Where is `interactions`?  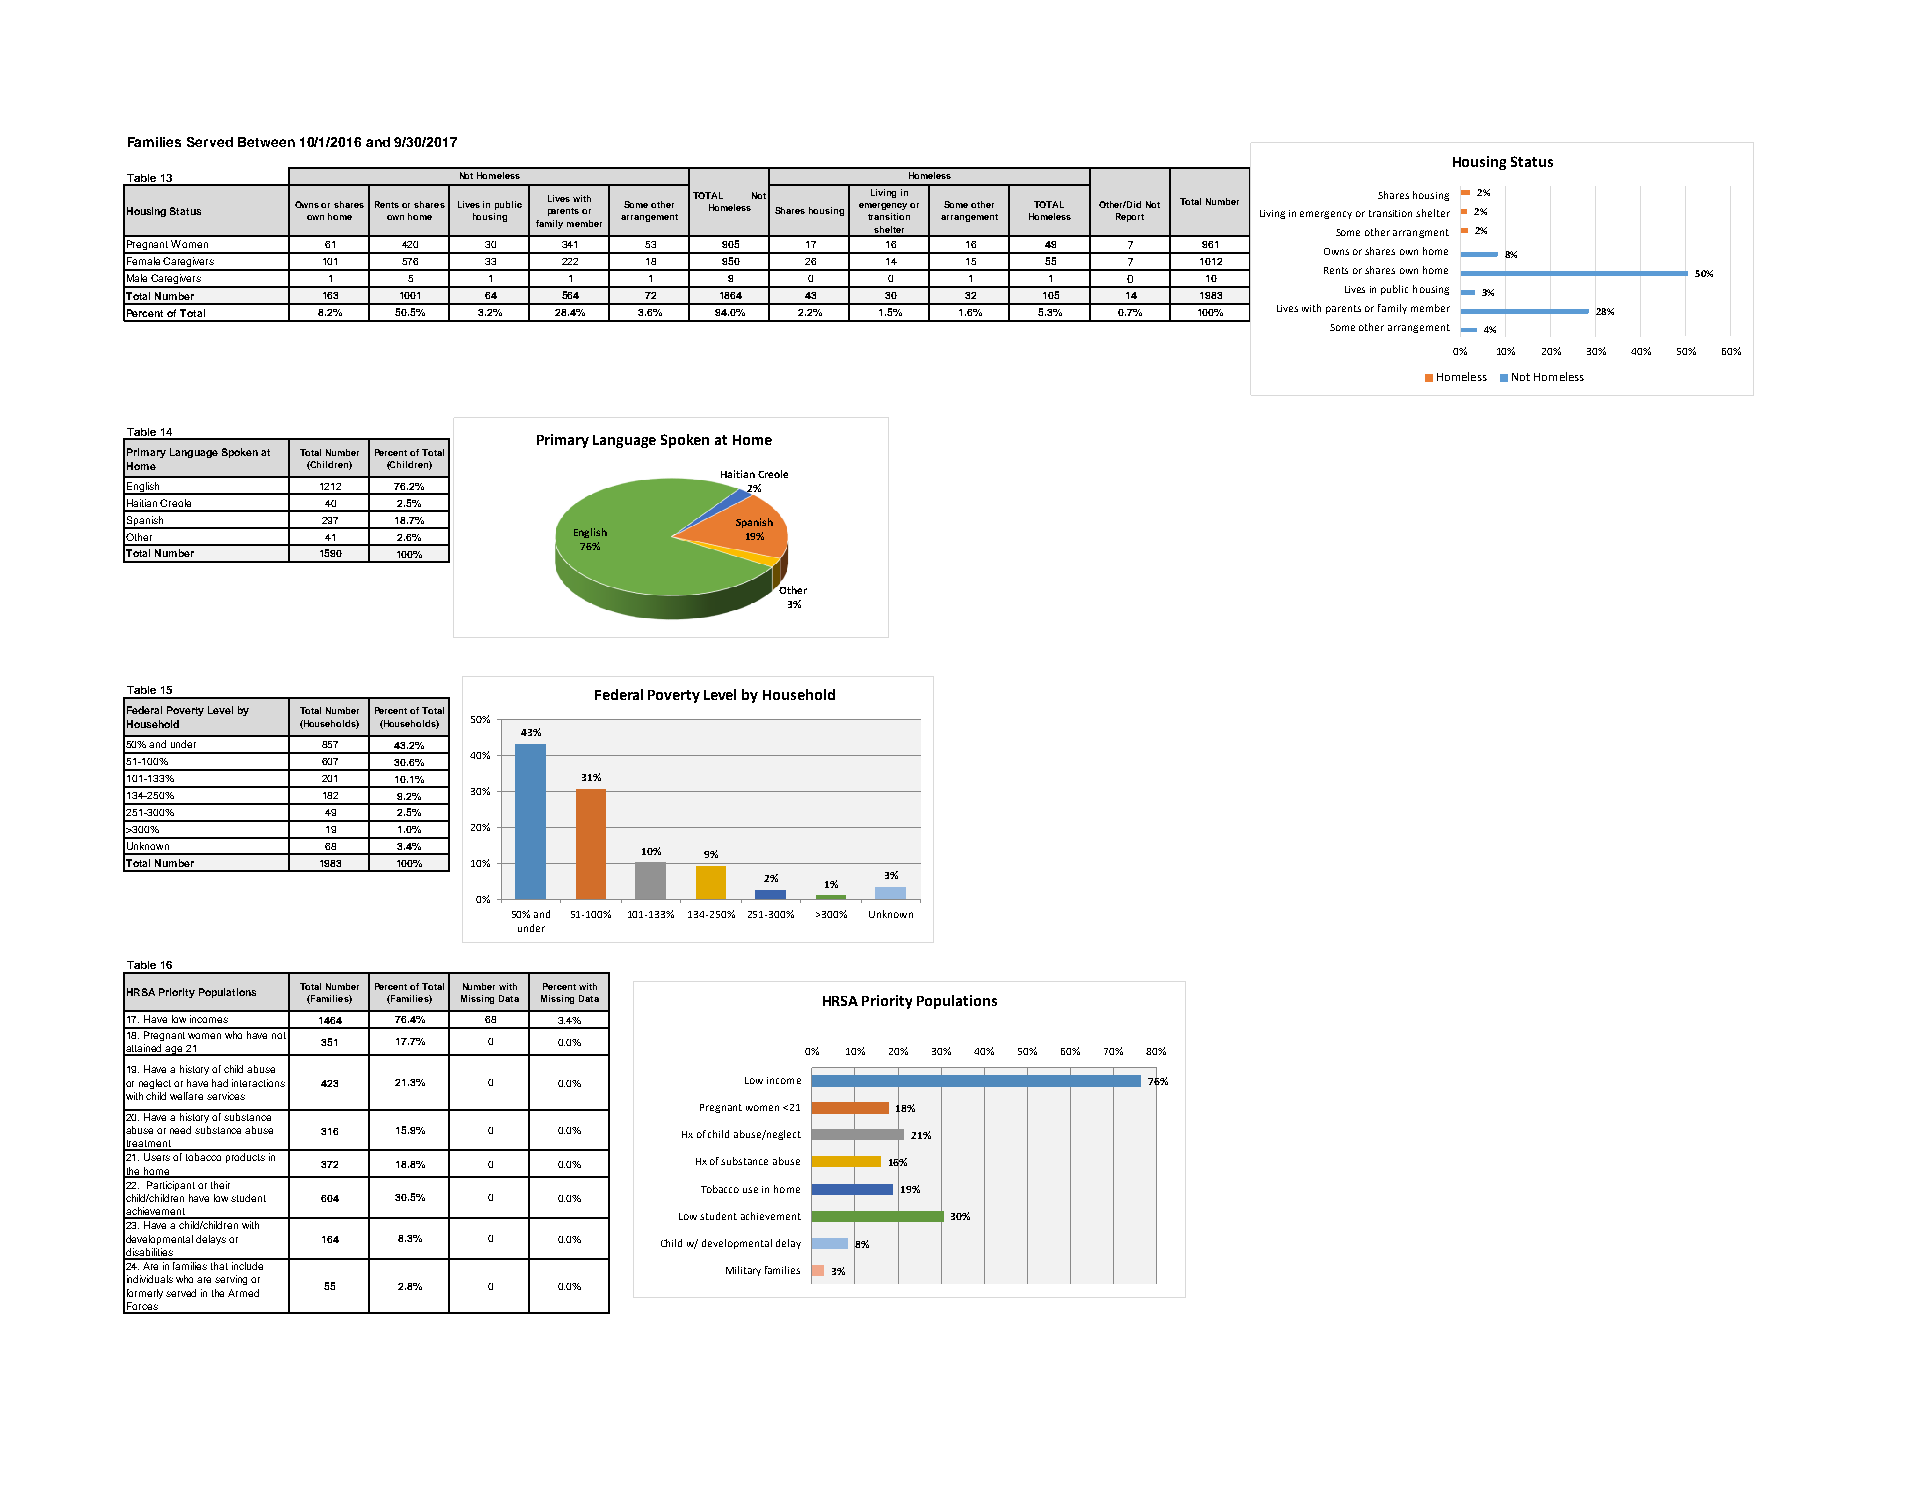 interactions is located at coordinates (258, 1083).
